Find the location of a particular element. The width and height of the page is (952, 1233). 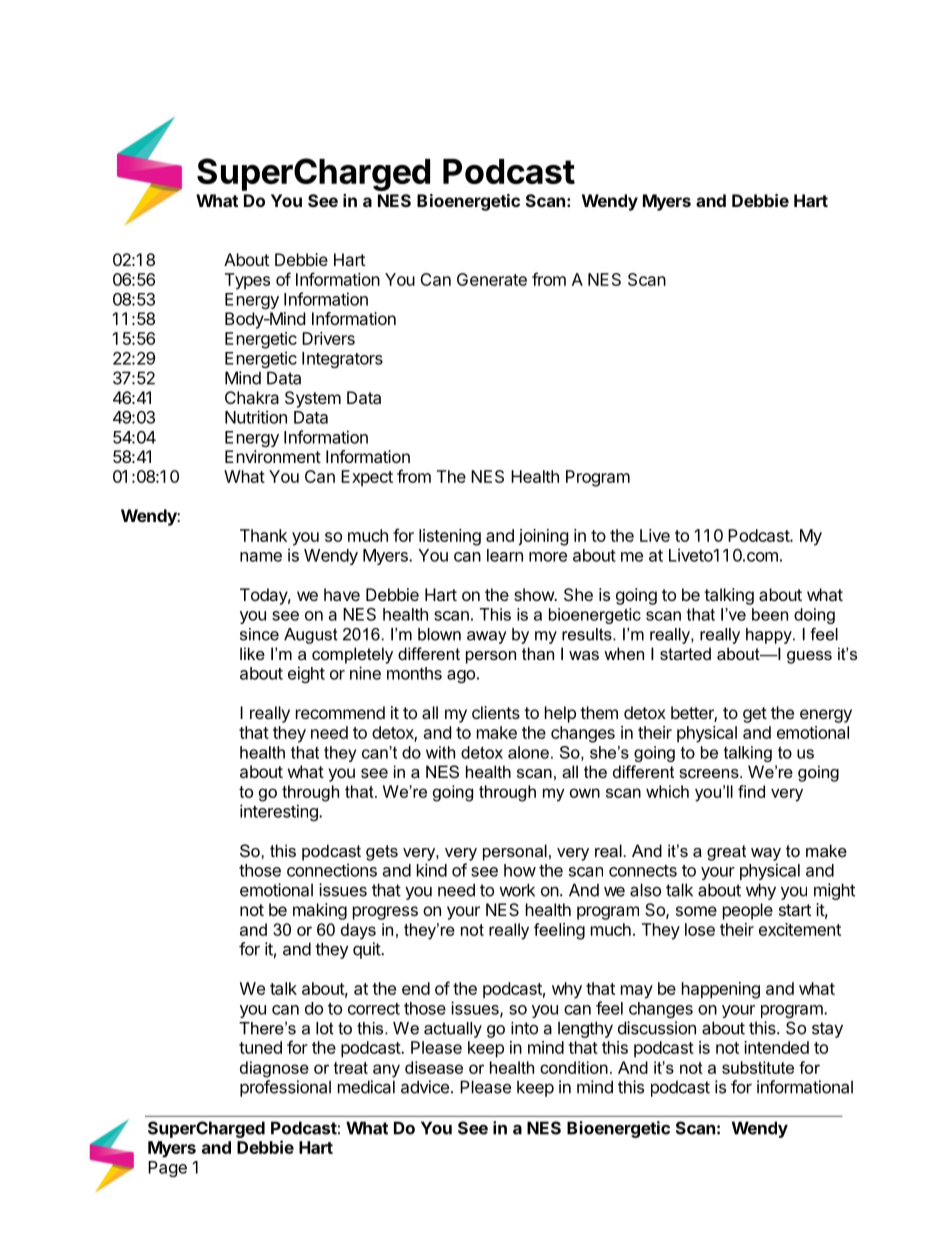

Types is located at coordinates (247, 281).
